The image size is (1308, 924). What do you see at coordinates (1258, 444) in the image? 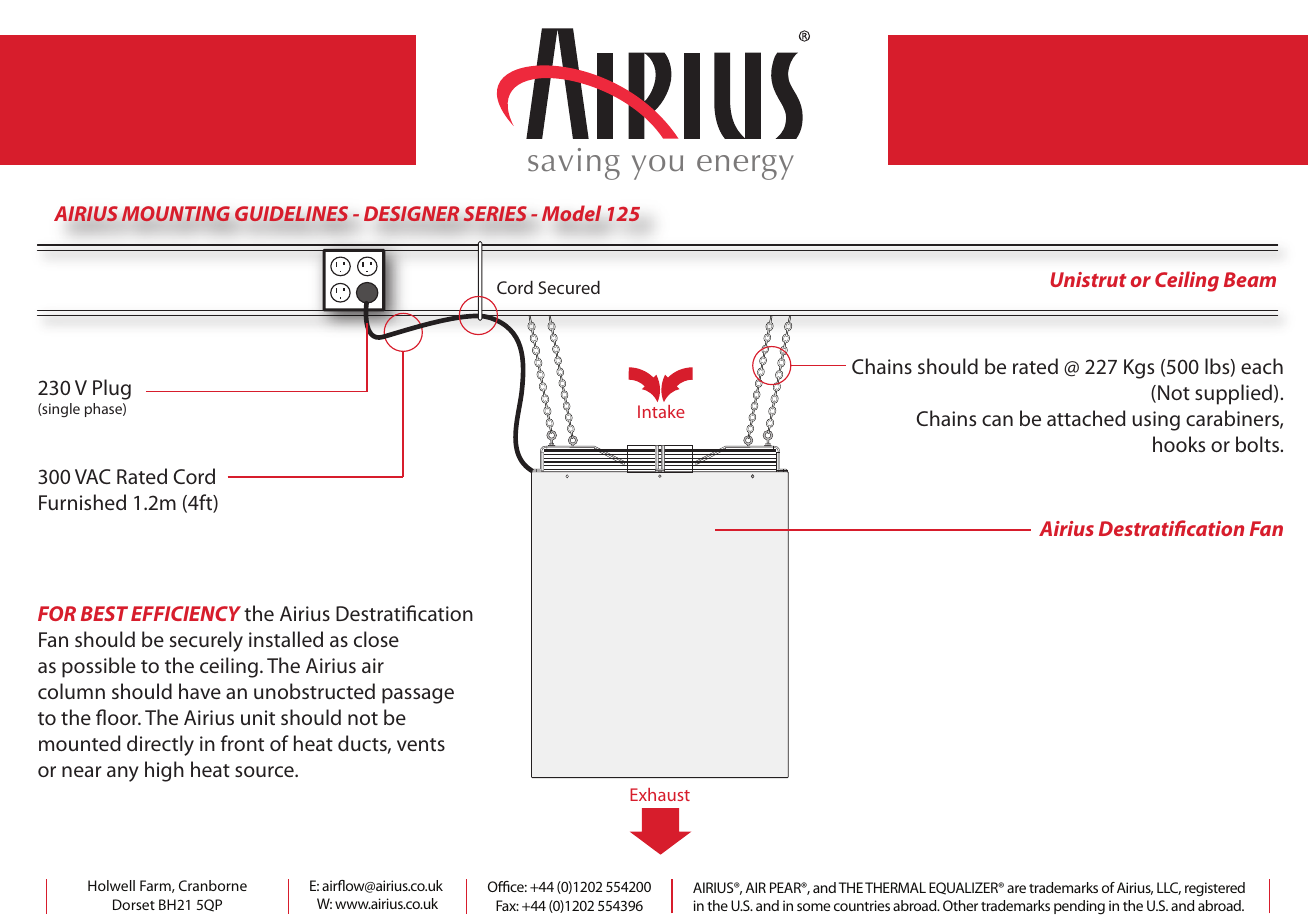
I see `bolts` at bounding box center [1258, 444].
